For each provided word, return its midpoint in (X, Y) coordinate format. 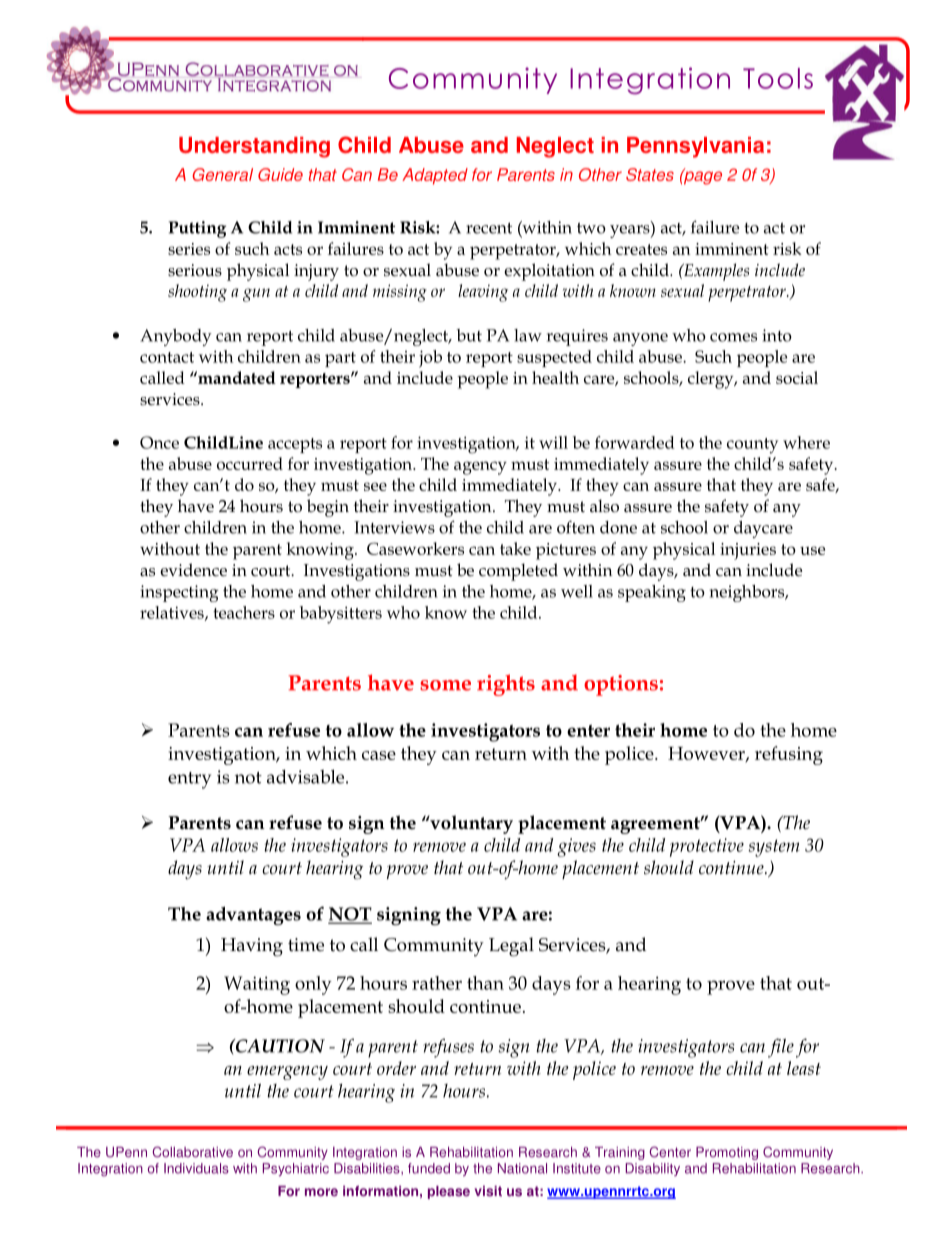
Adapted (435, 176)
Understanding (254, 147)
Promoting (727, 1153)
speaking (652, 593)
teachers (244, 612)
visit (488, 1191)
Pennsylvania (695, 147)
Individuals (196, 1168)
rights (506, 685)
